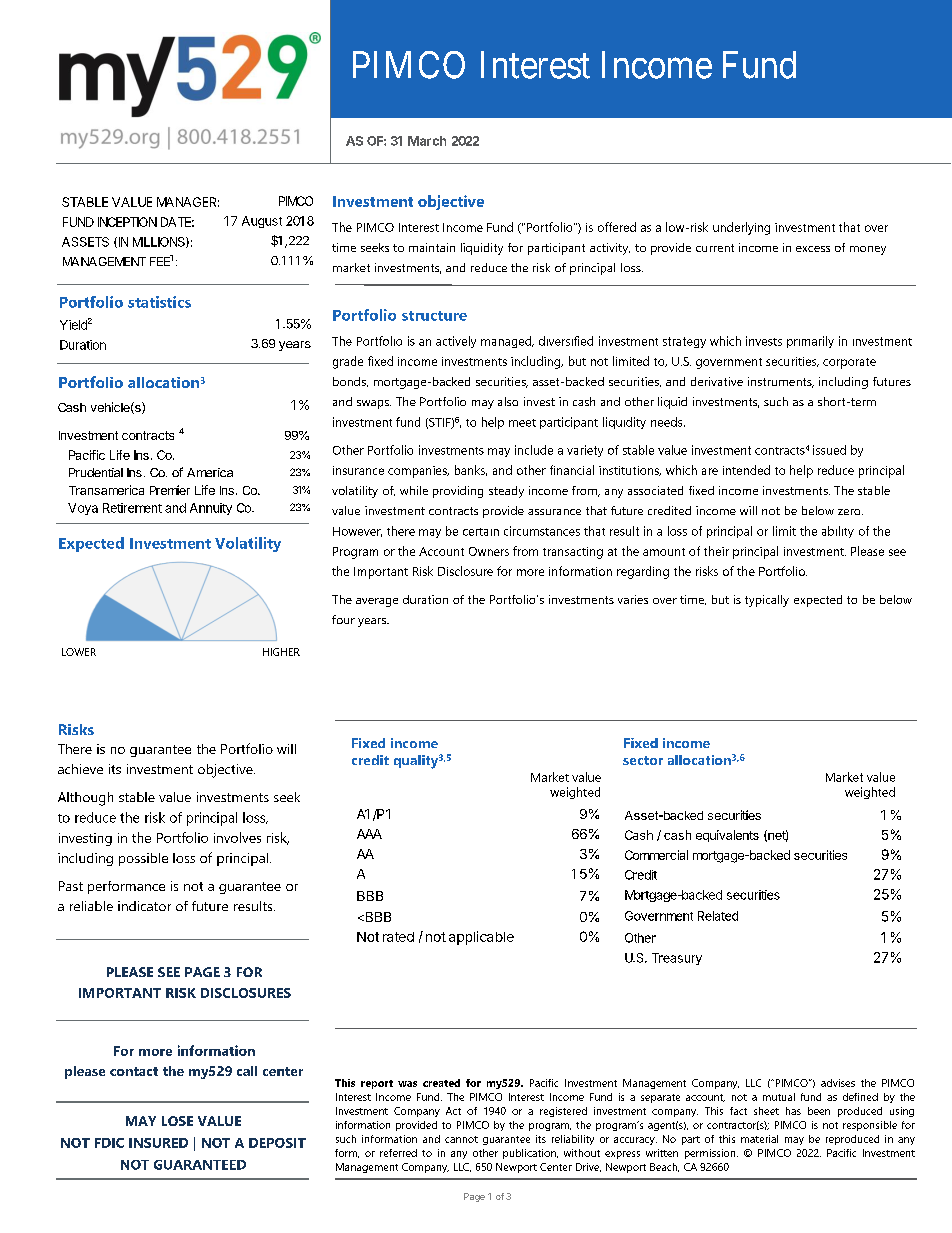  What do you see at coordinates (507, 342) in the screenshot?
I see `managed` at bounding box center [507, 342].
